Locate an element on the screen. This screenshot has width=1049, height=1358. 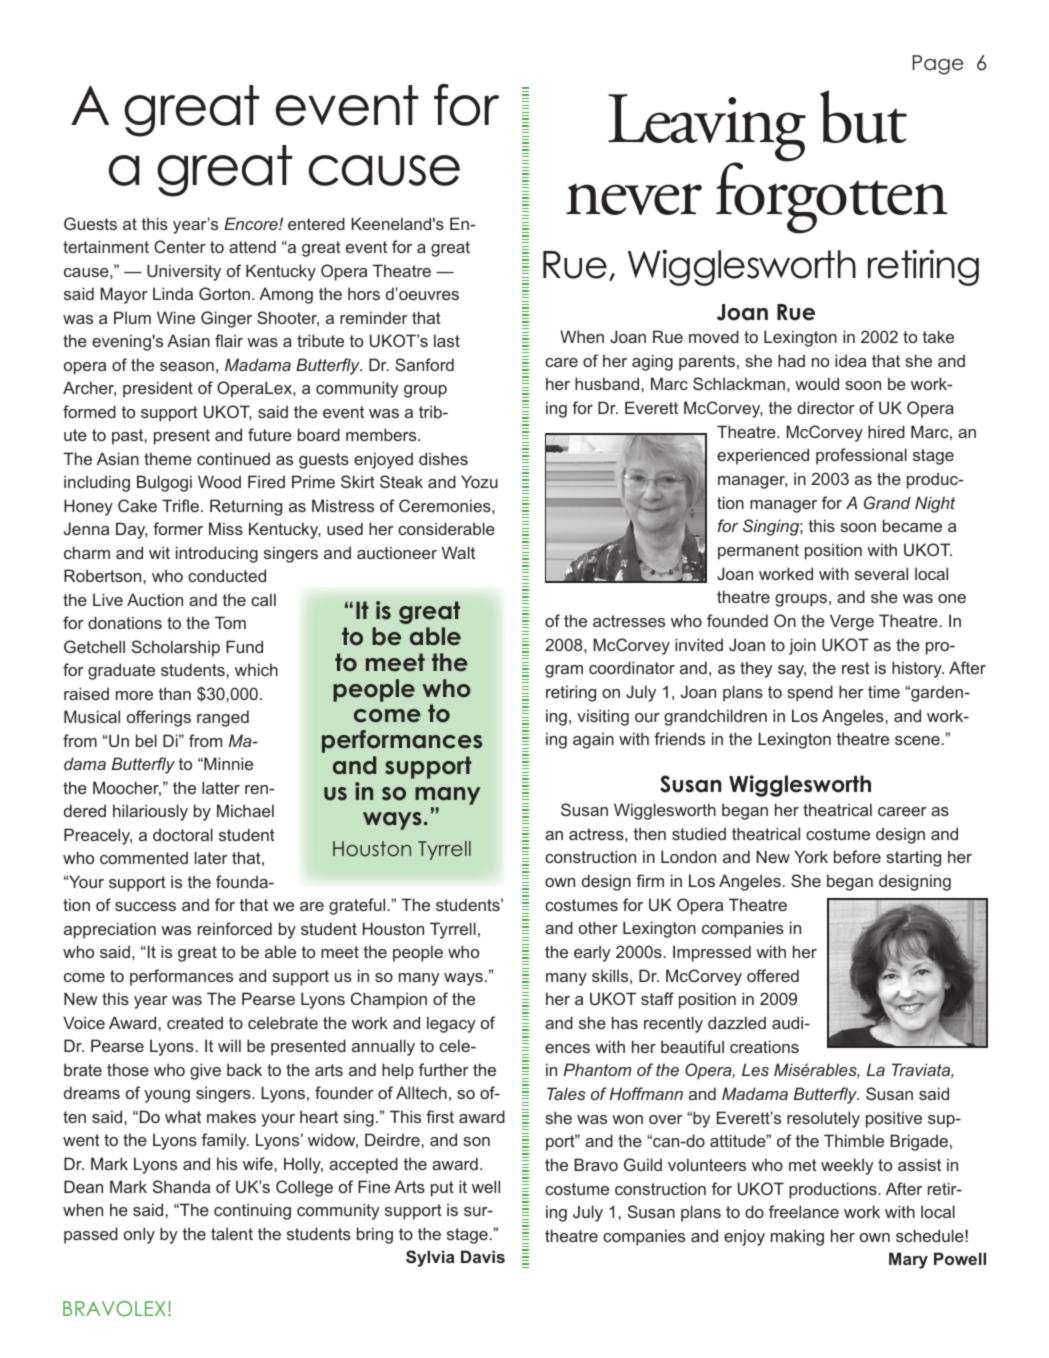
Page is located at coordinates (938, 65).
